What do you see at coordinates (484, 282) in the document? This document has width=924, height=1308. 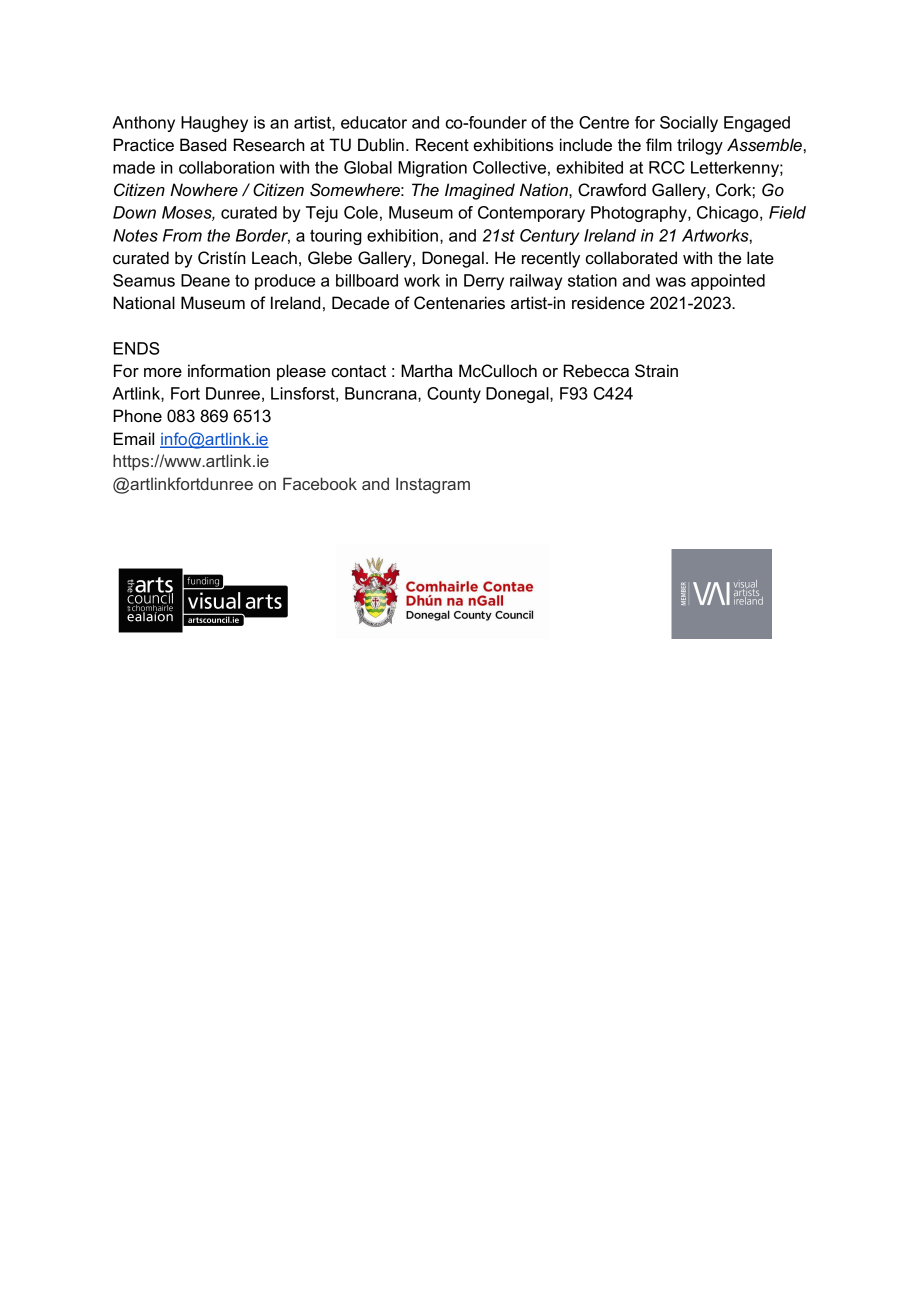 I see `Derry` at bounding box center [484, 282].
